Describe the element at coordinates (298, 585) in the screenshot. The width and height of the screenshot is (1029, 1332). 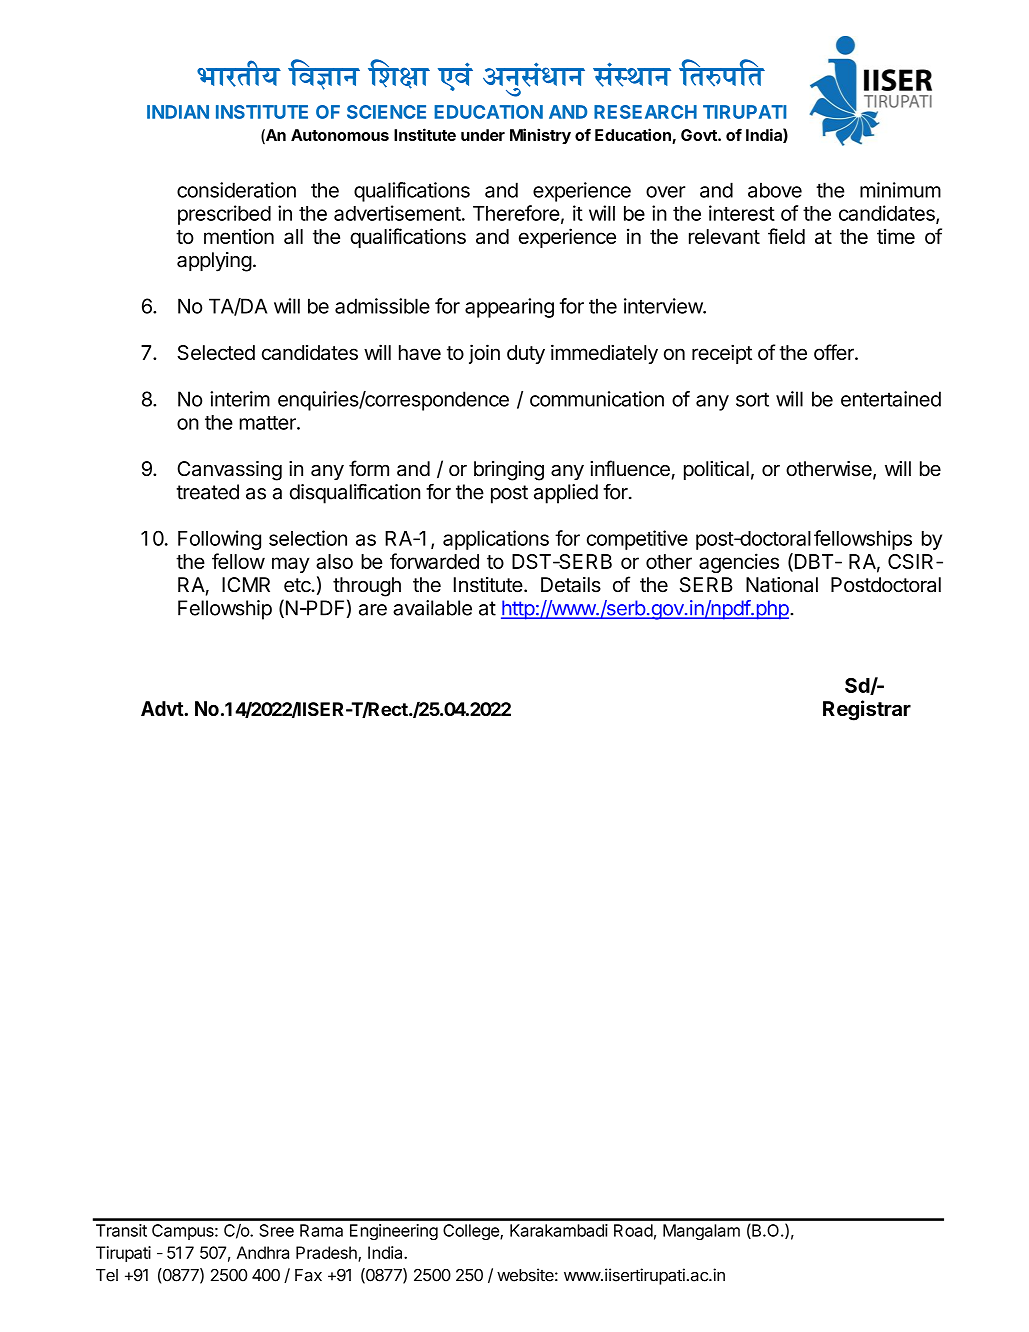
I see `etc` at that location.
